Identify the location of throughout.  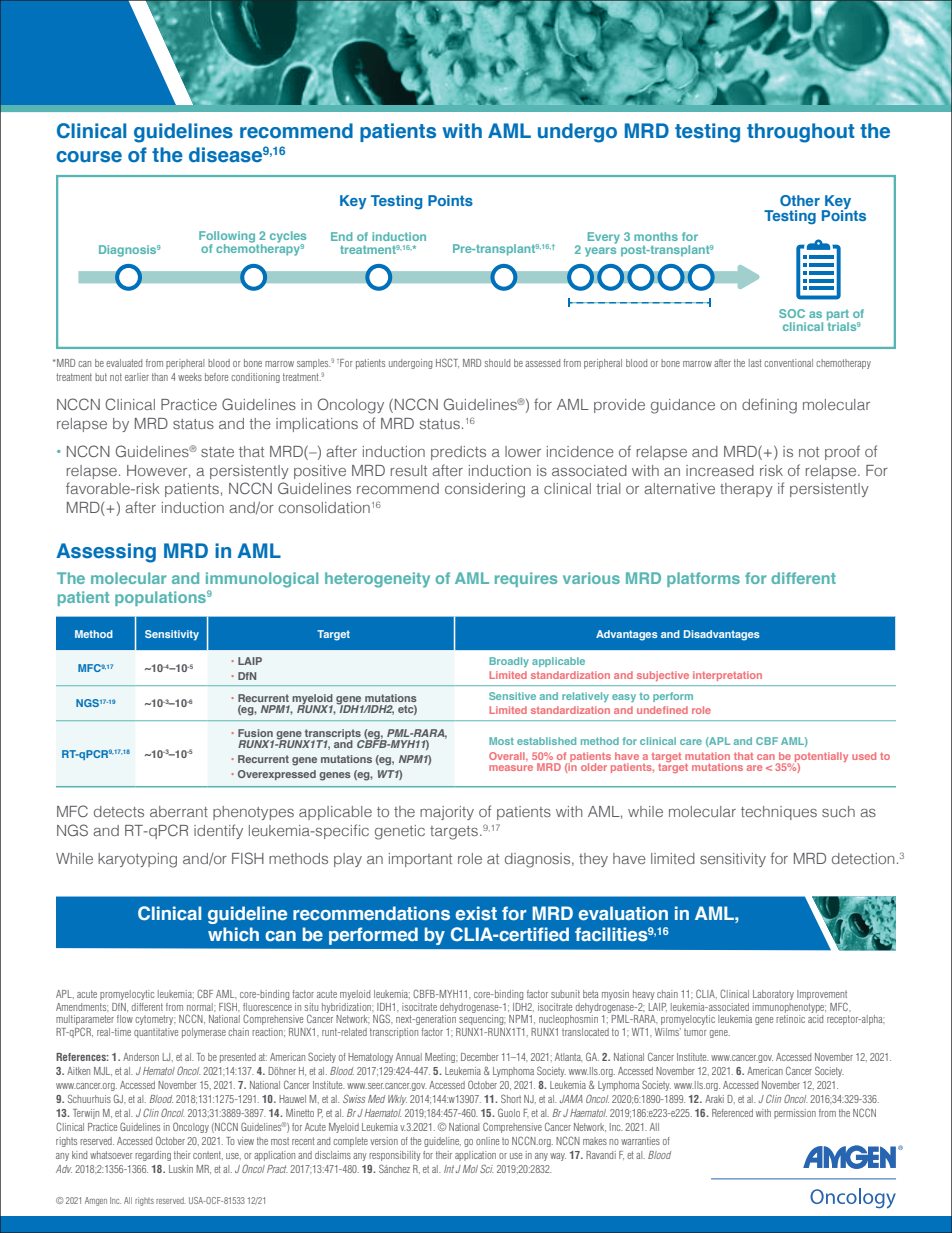
(801, 133).
